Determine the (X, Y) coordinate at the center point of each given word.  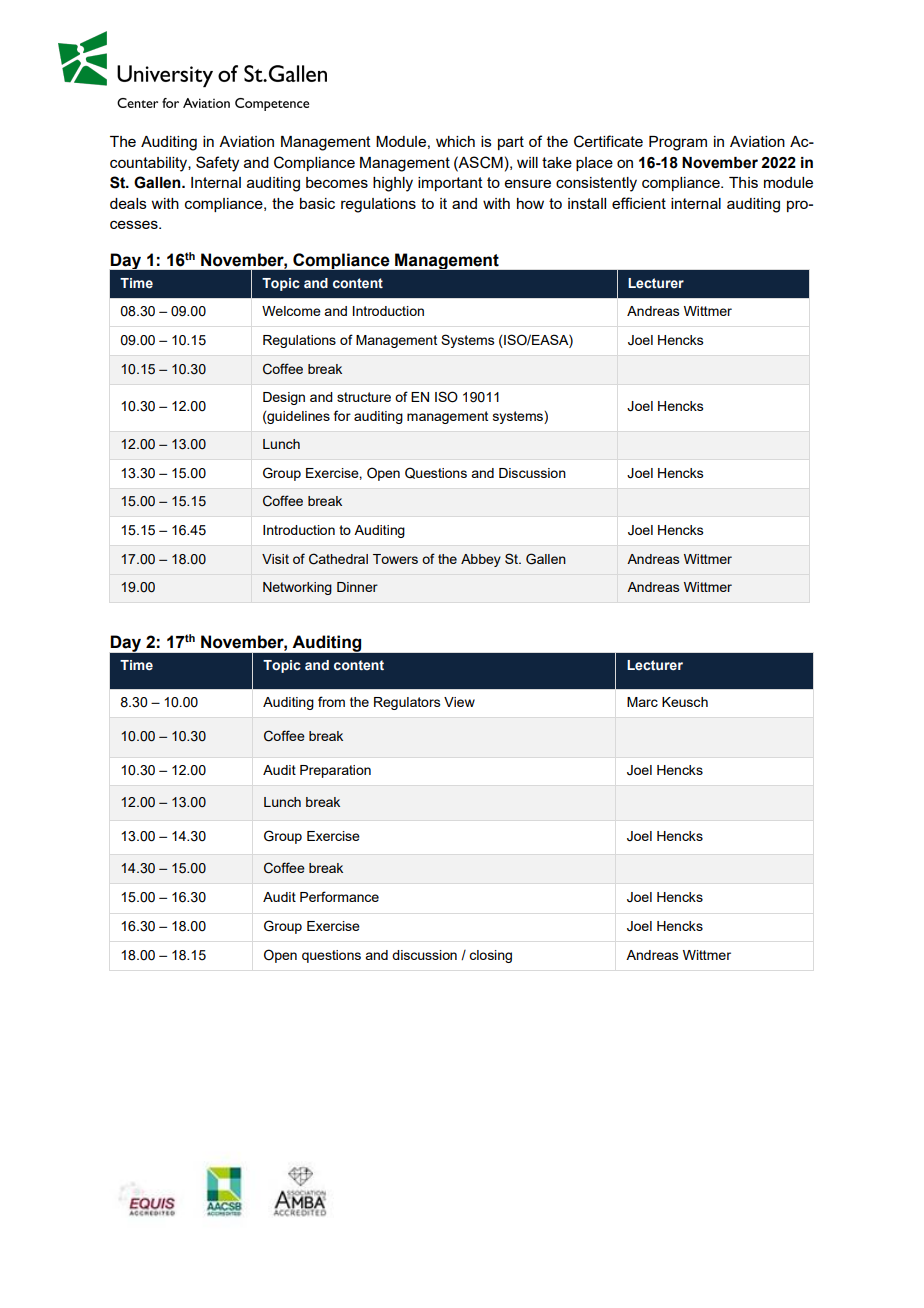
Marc (642, 702)
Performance (339, 896)
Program (678, 143)
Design (284, 398)
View (459, 702)
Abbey (481, 560)
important (450, 184)
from (331, 701)
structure (364, 397)
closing (490, 956)
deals (128, 203)
